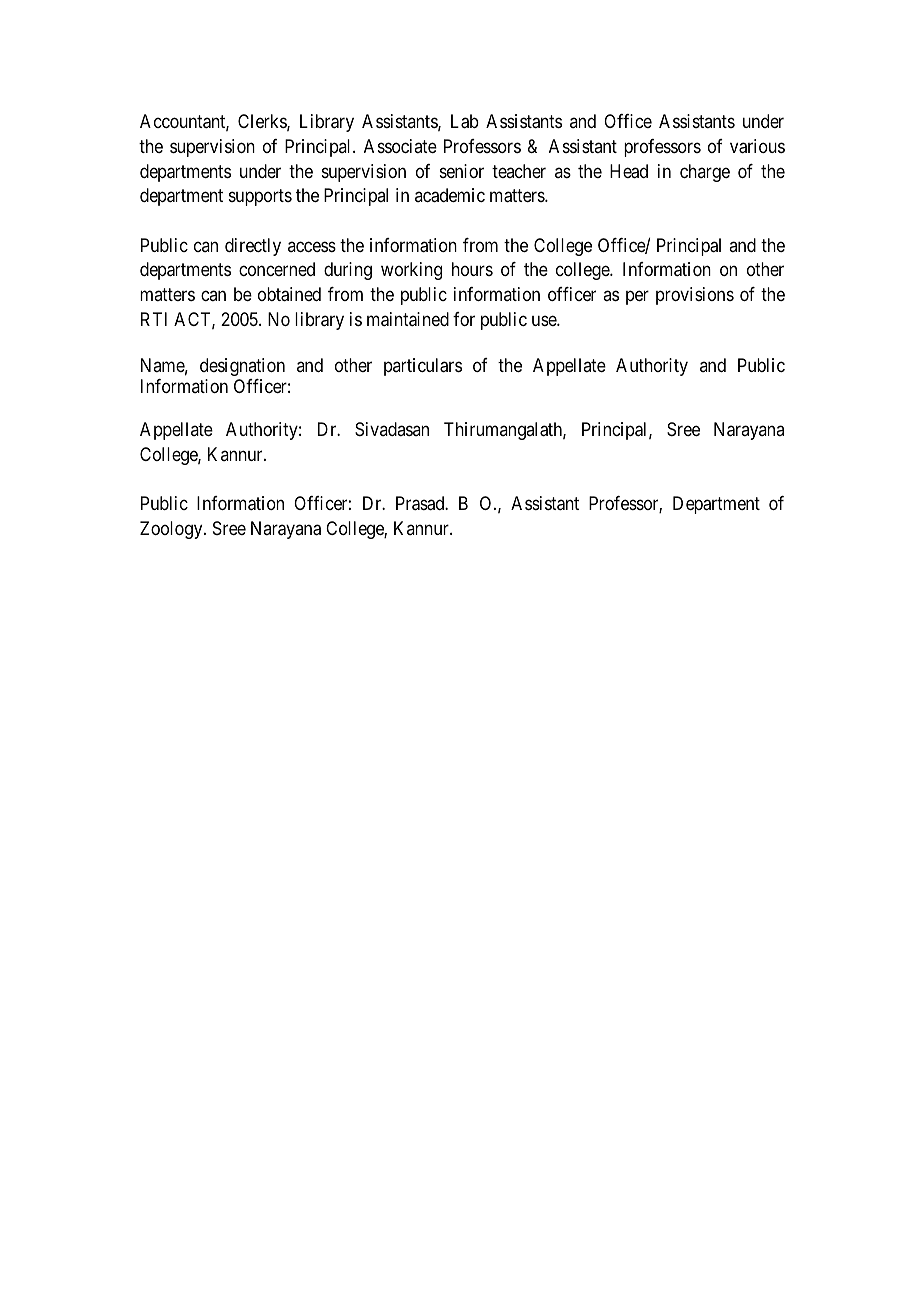  What do you see at coordinates (757, 146) in the screenshot?
I see `various` at bounding box center [757, 146].
